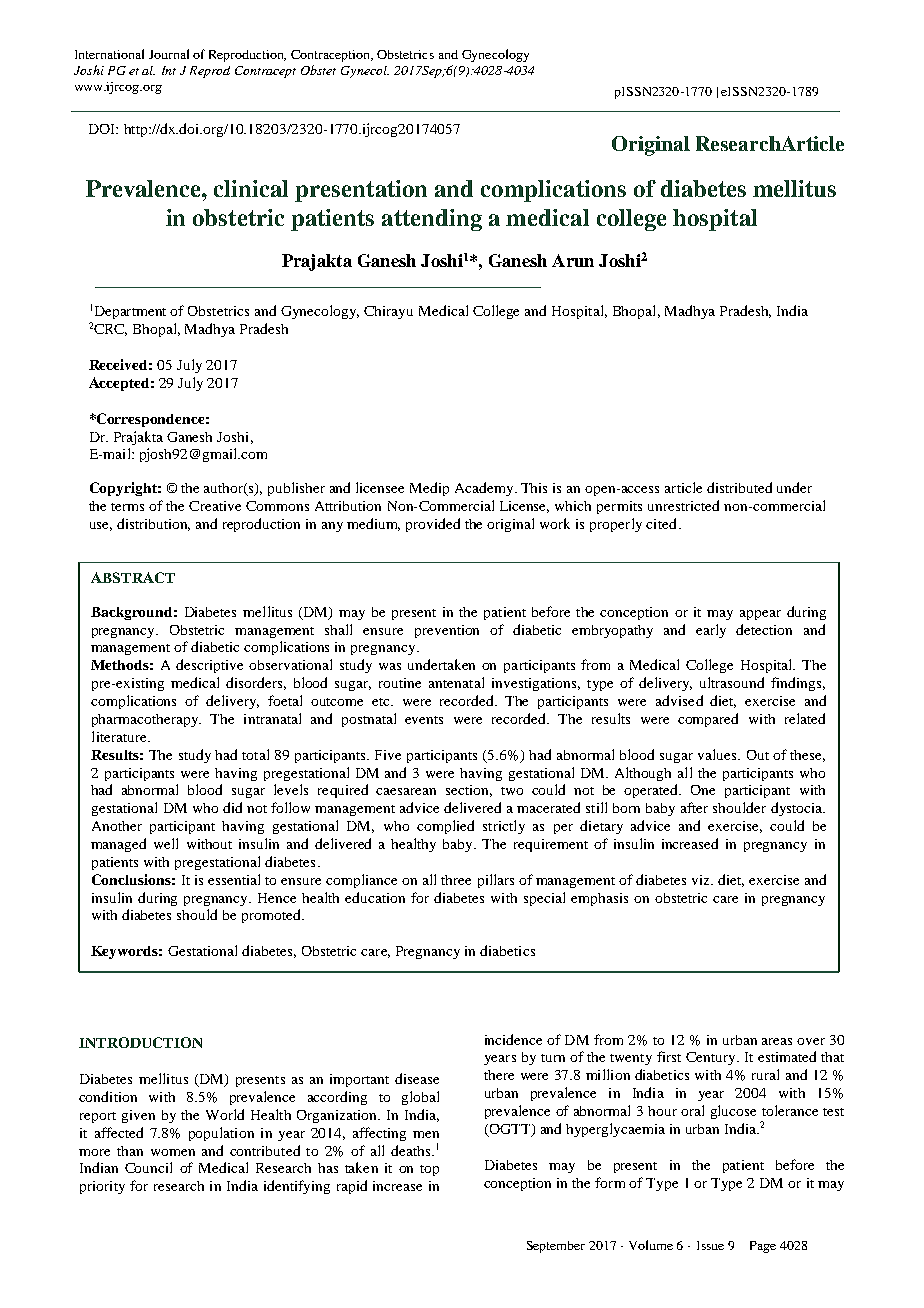 The image size is (924, 1308). Describe the element at coordinates (764, 629) in the image. I see `detection` at that location.
